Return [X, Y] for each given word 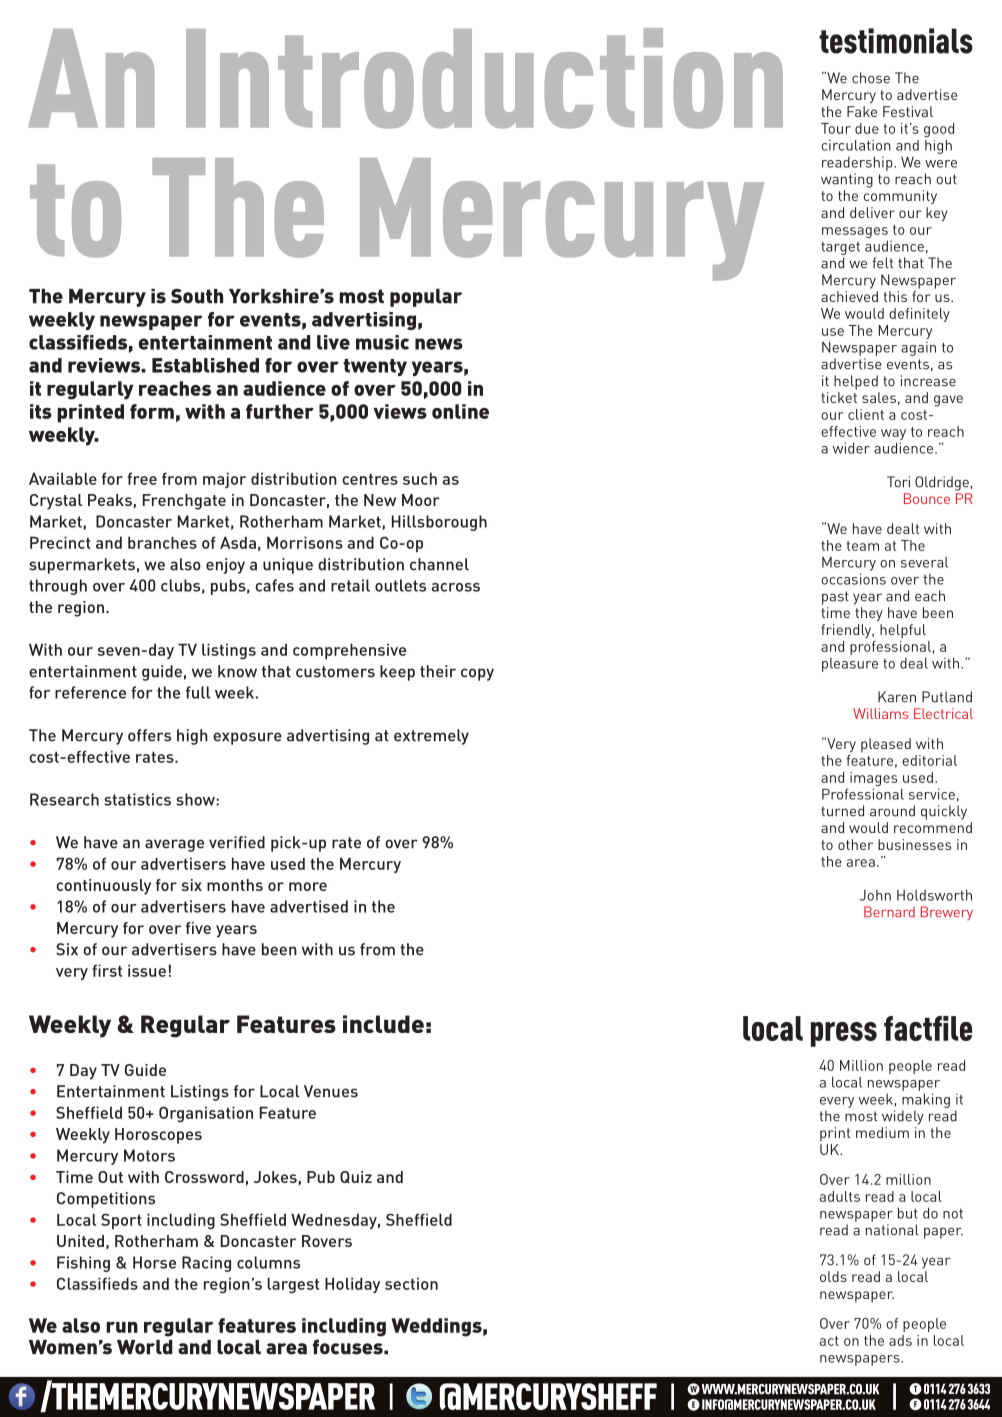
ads [900, 1340]
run [122, 1327]
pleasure [850, 665]
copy [477, 674]
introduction [484, 78]
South [197, 296]
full [198, 692]
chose [871, 78]
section [411, 1283]
